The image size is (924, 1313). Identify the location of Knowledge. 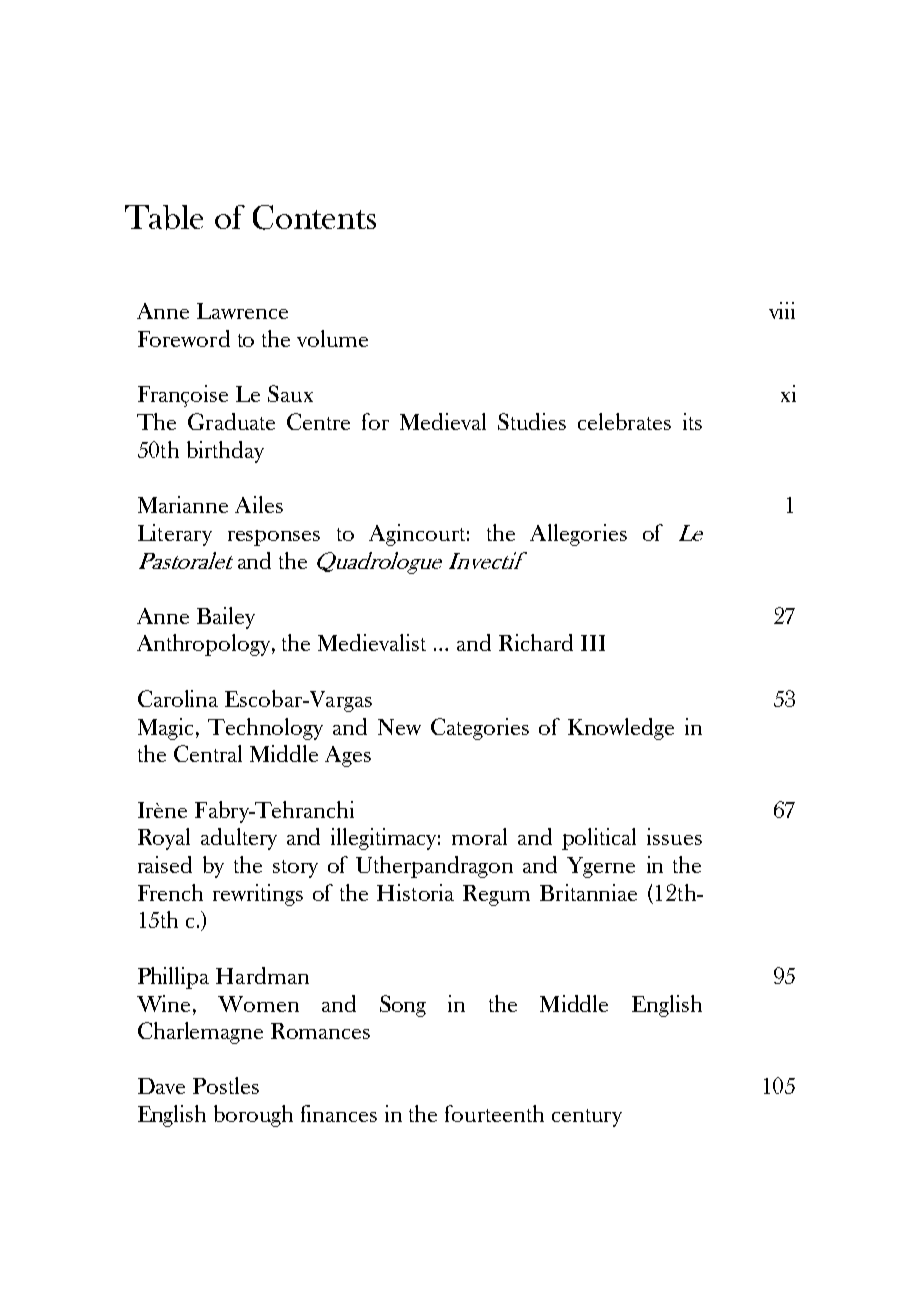
(621, 729).
